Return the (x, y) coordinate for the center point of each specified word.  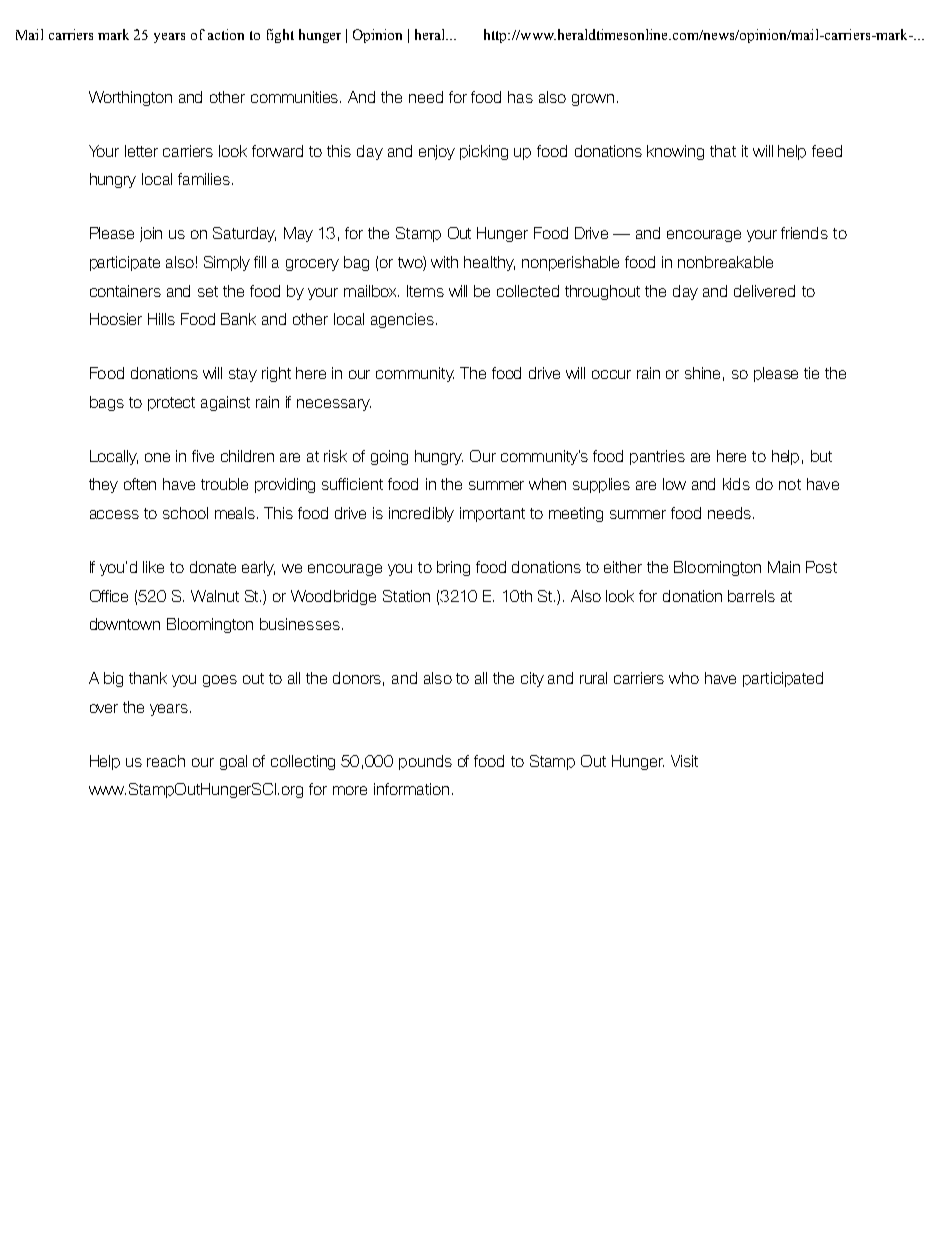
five (203, 456)
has (520, 97)
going (389, 457)
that (723, 151)
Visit (684, 761)
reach (166, 761)
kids (736, 484)
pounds (425, 762)
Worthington (130, 98)
